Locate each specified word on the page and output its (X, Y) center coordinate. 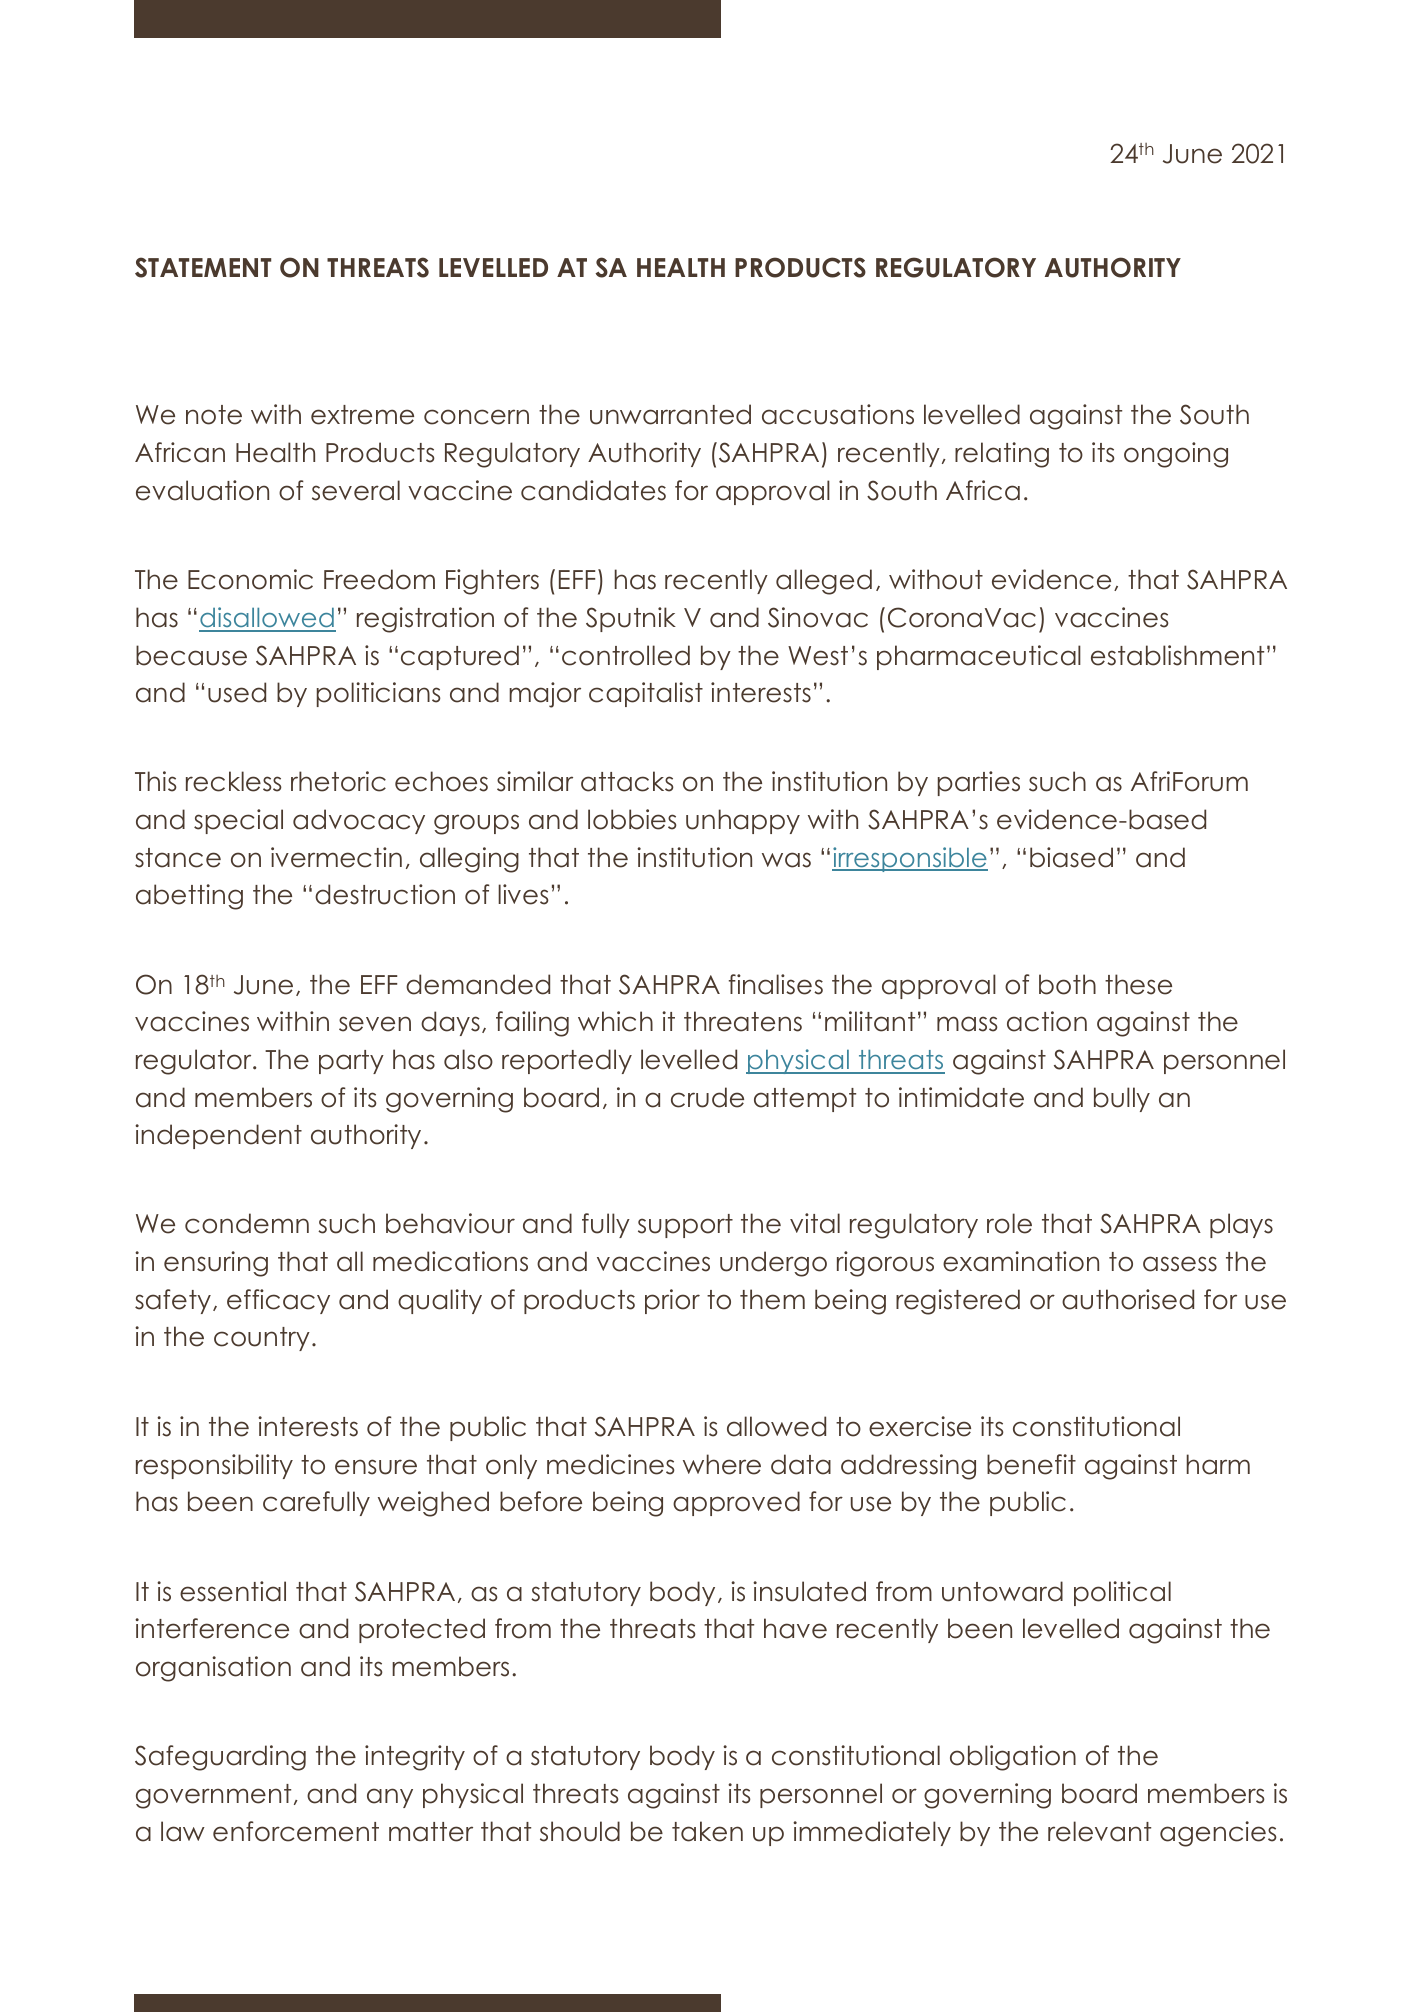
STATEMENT (203, 267)
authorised (1128, 1299)
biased (1071, 857)
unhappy (743, 821)
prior (672, 1301)
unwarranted (670, 414)
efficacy (278, 1301)
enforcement (296, 1831)
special (238, 821)
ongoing (1176, 455)
